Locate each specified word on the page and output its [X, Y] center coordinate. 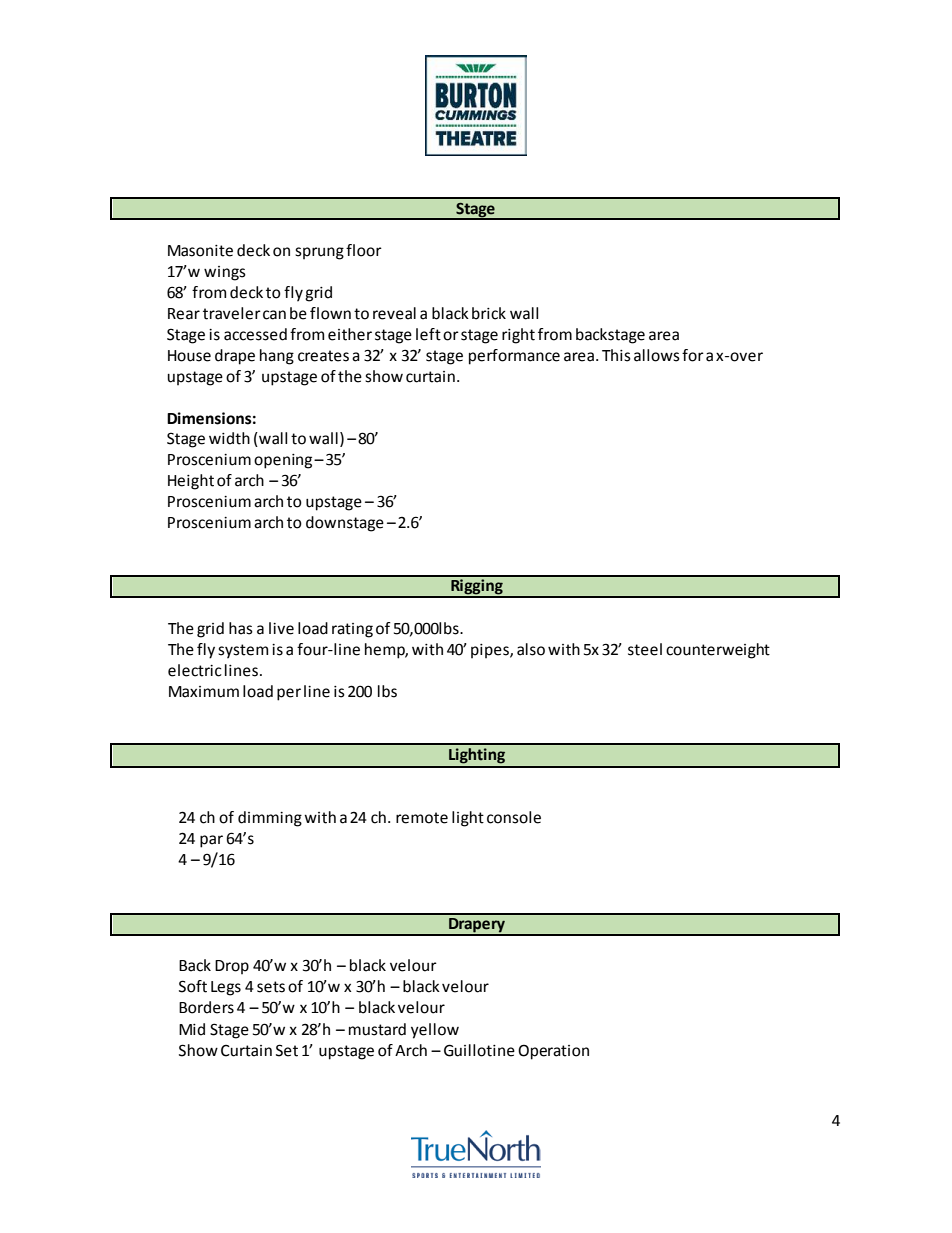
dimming [270, 819]
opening [284, 461]
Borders [206, 1007]
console [514, 817]
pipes [491, 651]
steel [645, 649]
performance [514, 357]
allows [657, 355]
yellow [435, 1031]
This [616, 355]
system [243, 651]
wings [225, 273]
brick [489, 313]
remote [422, 818]
